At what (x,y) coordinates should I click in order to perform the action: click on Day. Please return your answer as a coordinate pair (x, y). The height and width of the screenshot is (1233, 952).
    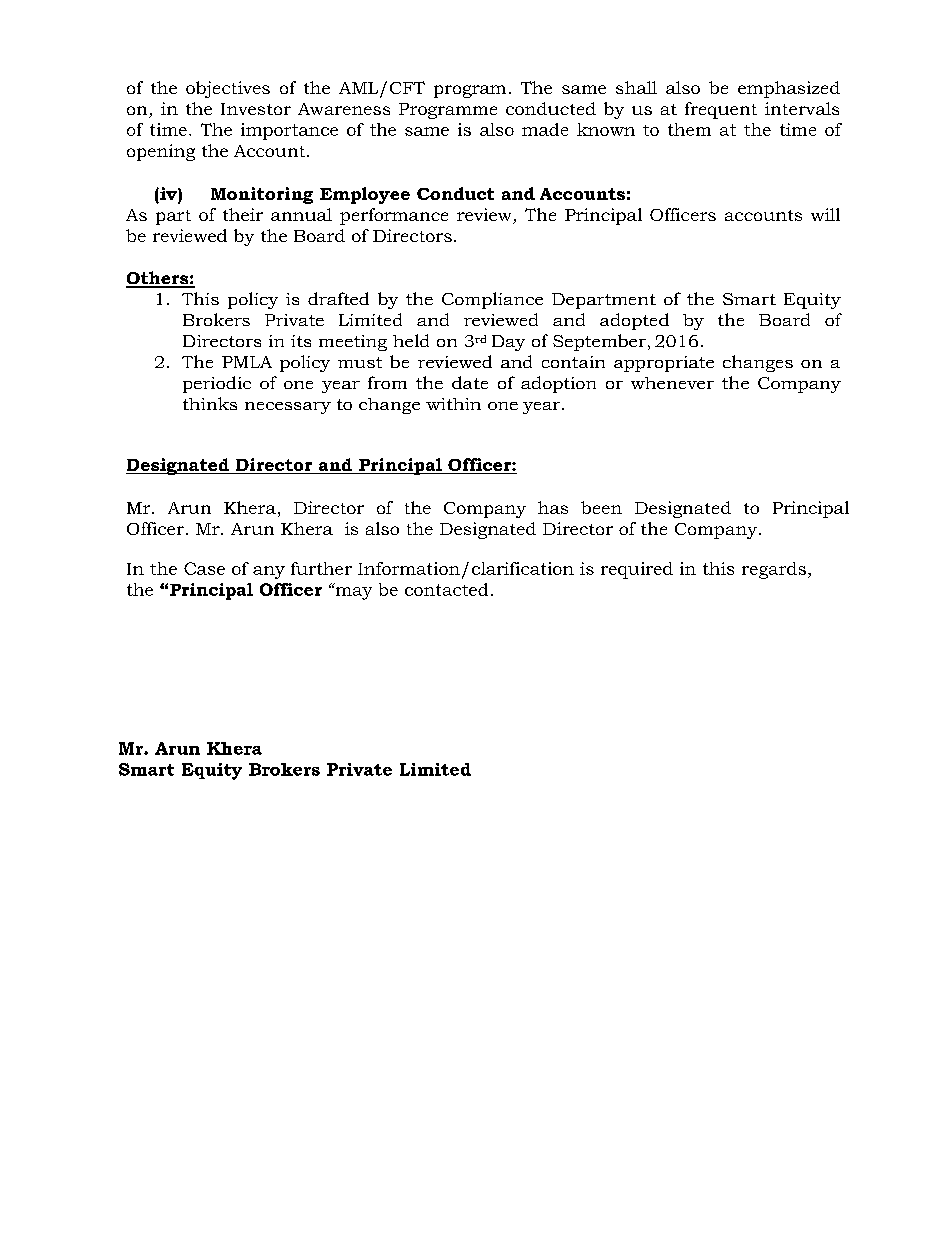
    Looking at the image, I should click on (508, 343).
